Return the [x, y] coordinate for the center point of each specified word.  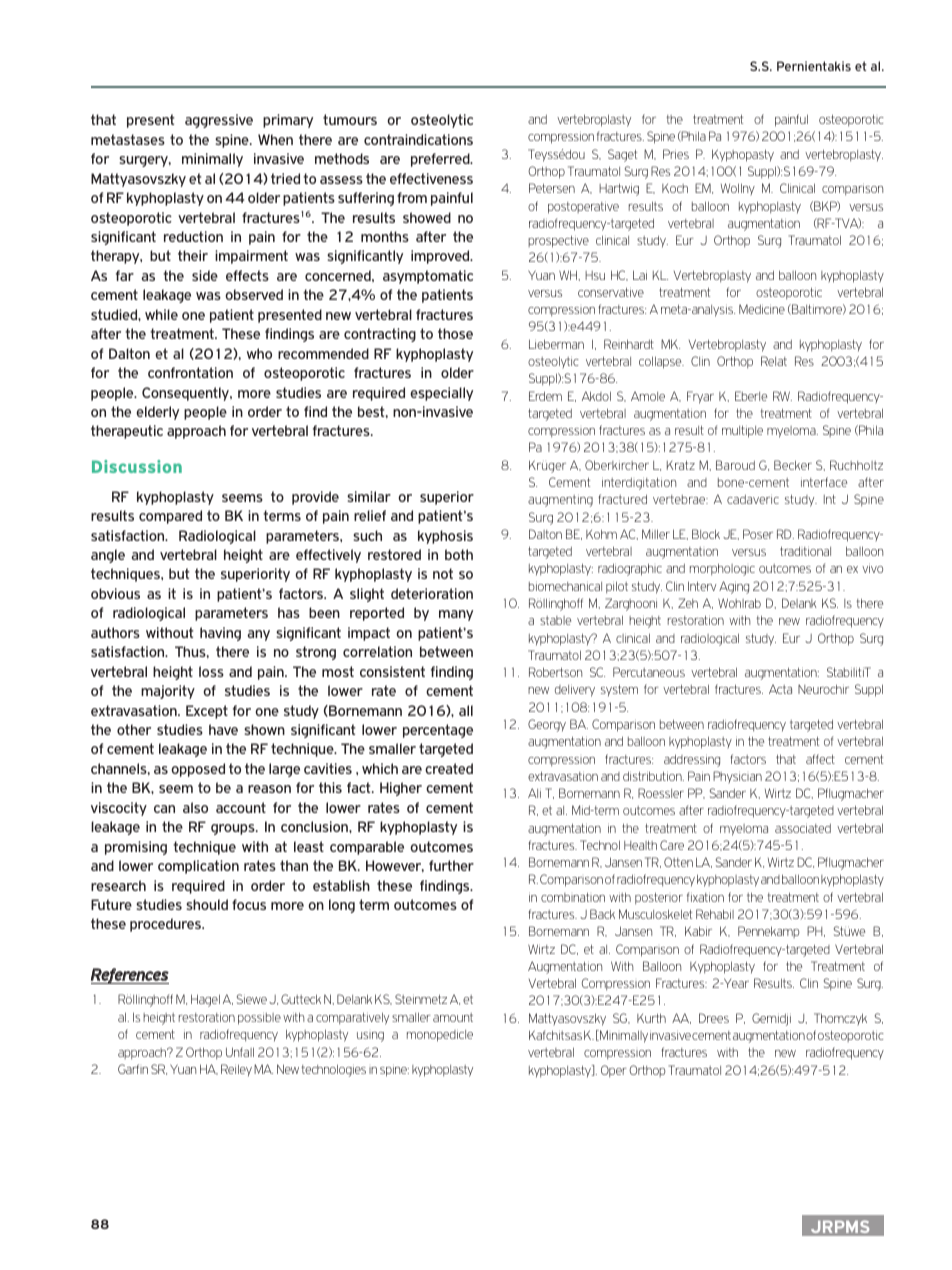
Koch [675, 188]
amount [453, 1017]
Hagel [205, 1000]
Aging [734, 587]
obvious [115, 593]
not [443, 573]
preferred [441, 160]
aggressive [219, 121]
